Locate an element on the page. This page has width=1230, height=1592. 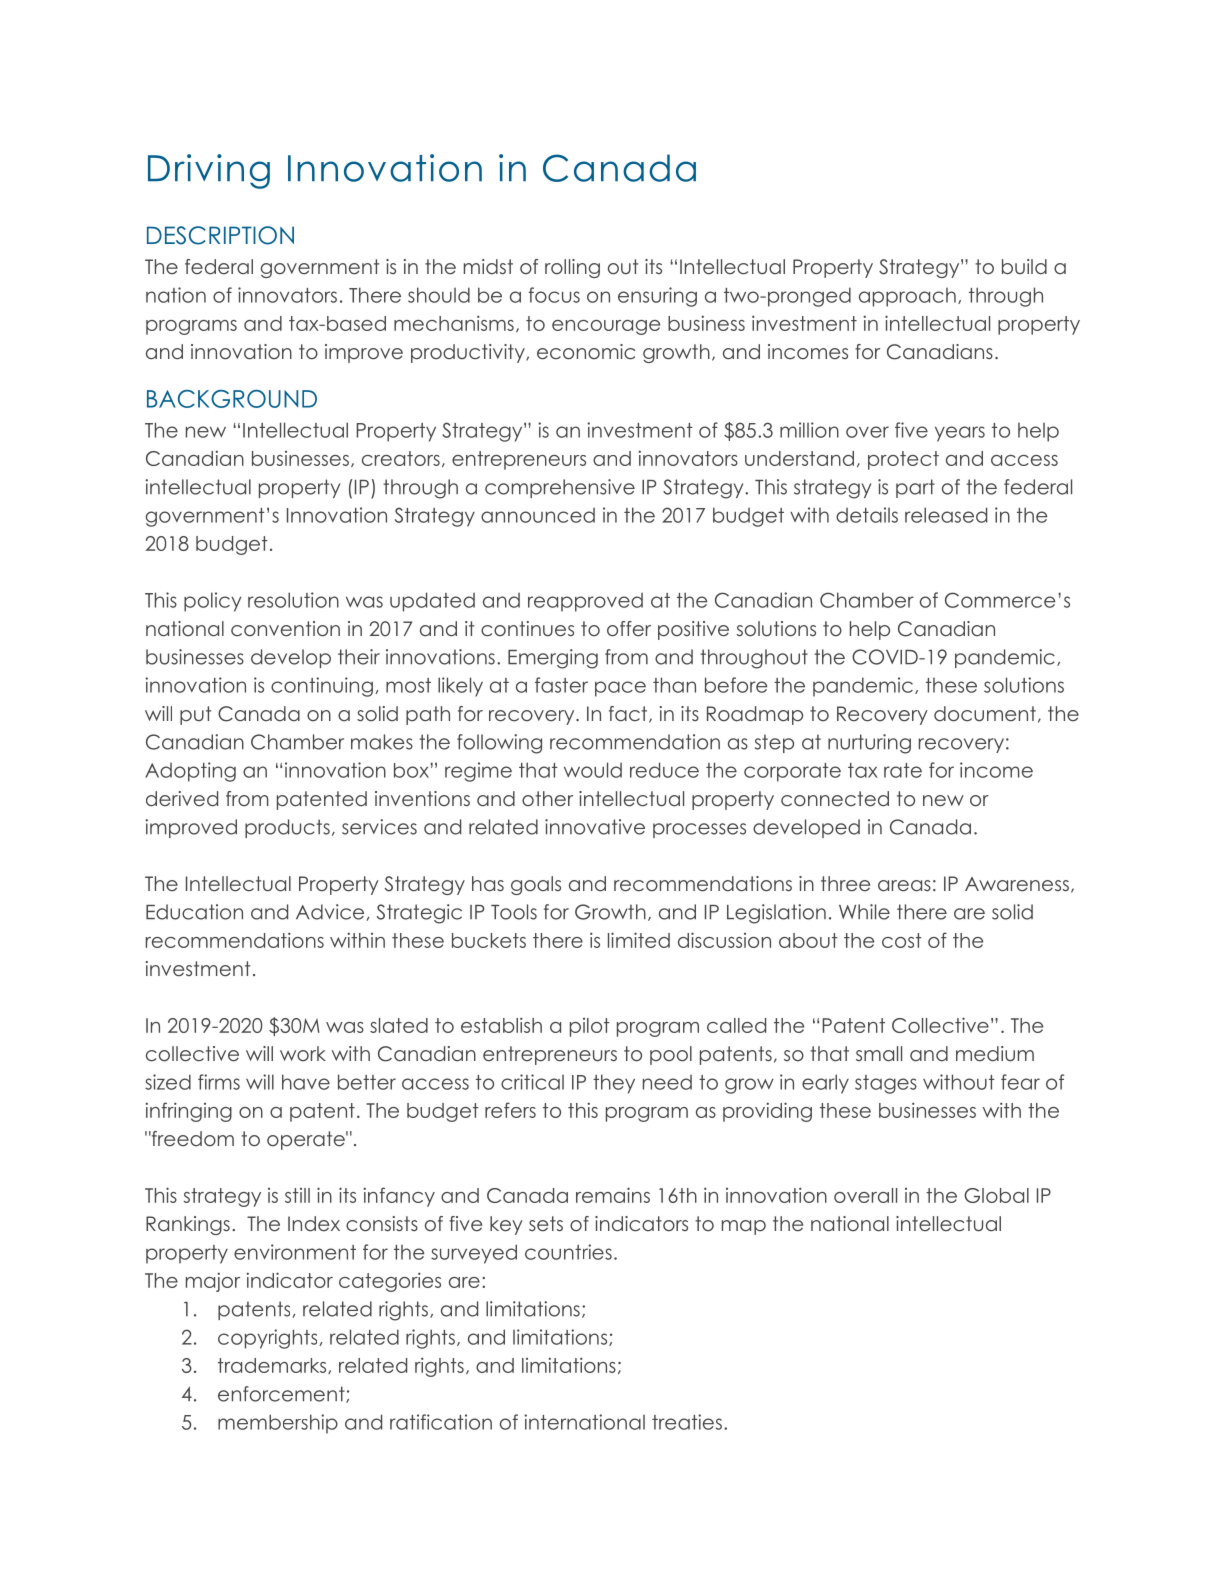
have is located at coordinates (306, 1082).
